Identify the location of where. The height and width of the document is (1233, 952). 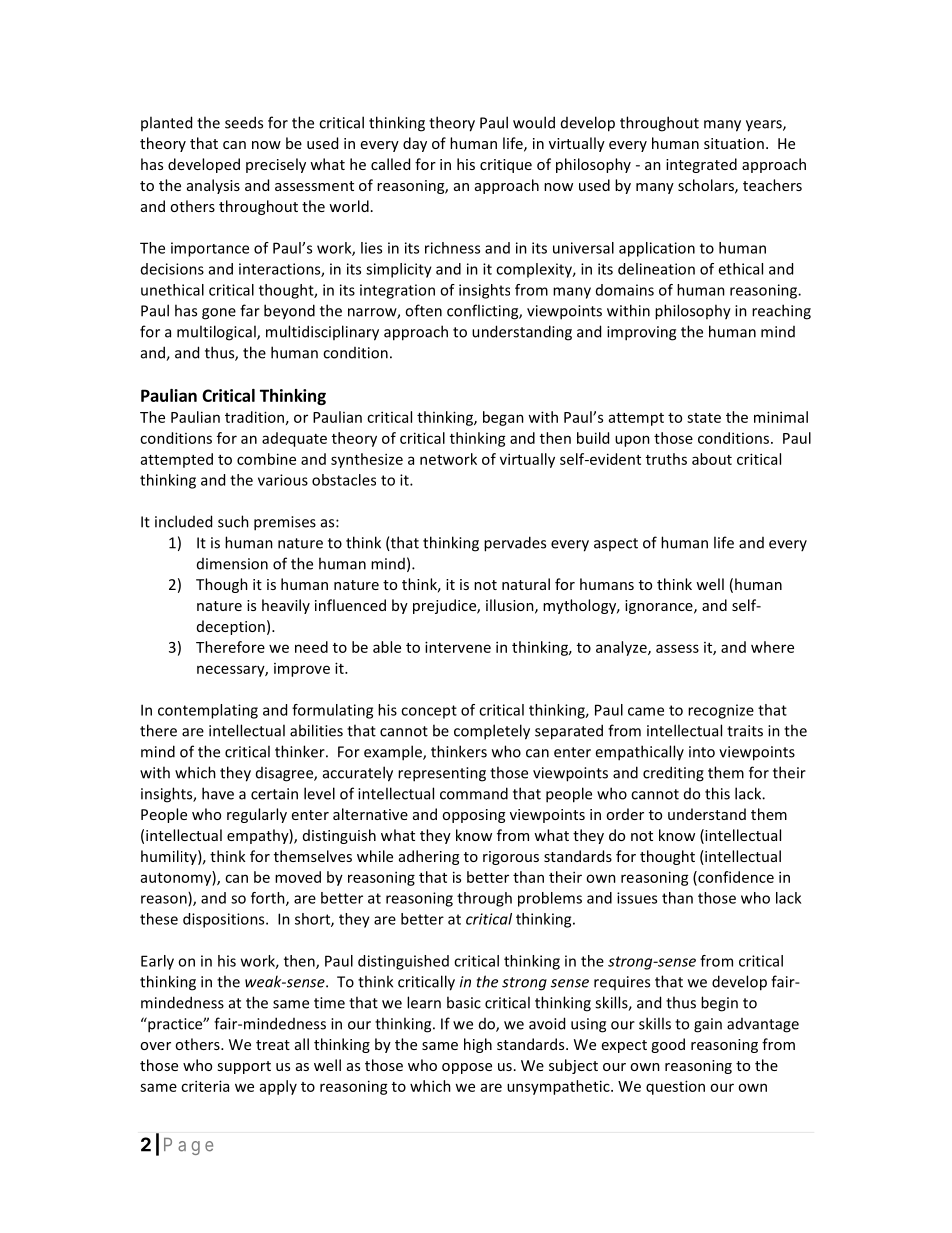
(772, 647).
